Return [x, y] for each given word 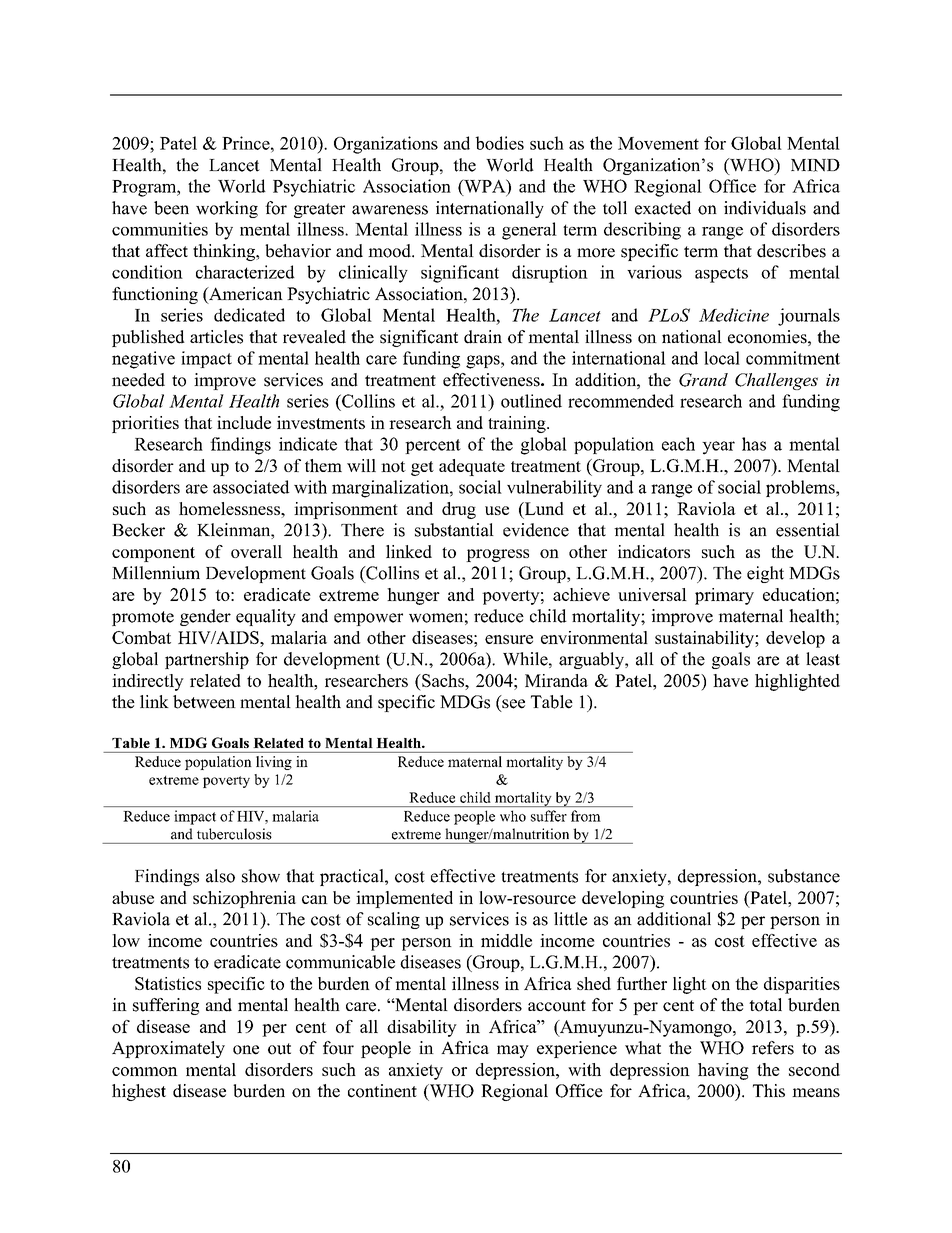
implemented [404, 899]
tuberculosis [234, 834]
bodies [500, 143]
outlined [531, 401]
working [227, 209]
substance [804, 876]
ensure [509, 639]
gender [205, 617]
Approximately [168, 1049]
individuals [765, 208]
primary [724, 596]
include [244, 422]
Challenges [776, 381]
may [513, 1051]
